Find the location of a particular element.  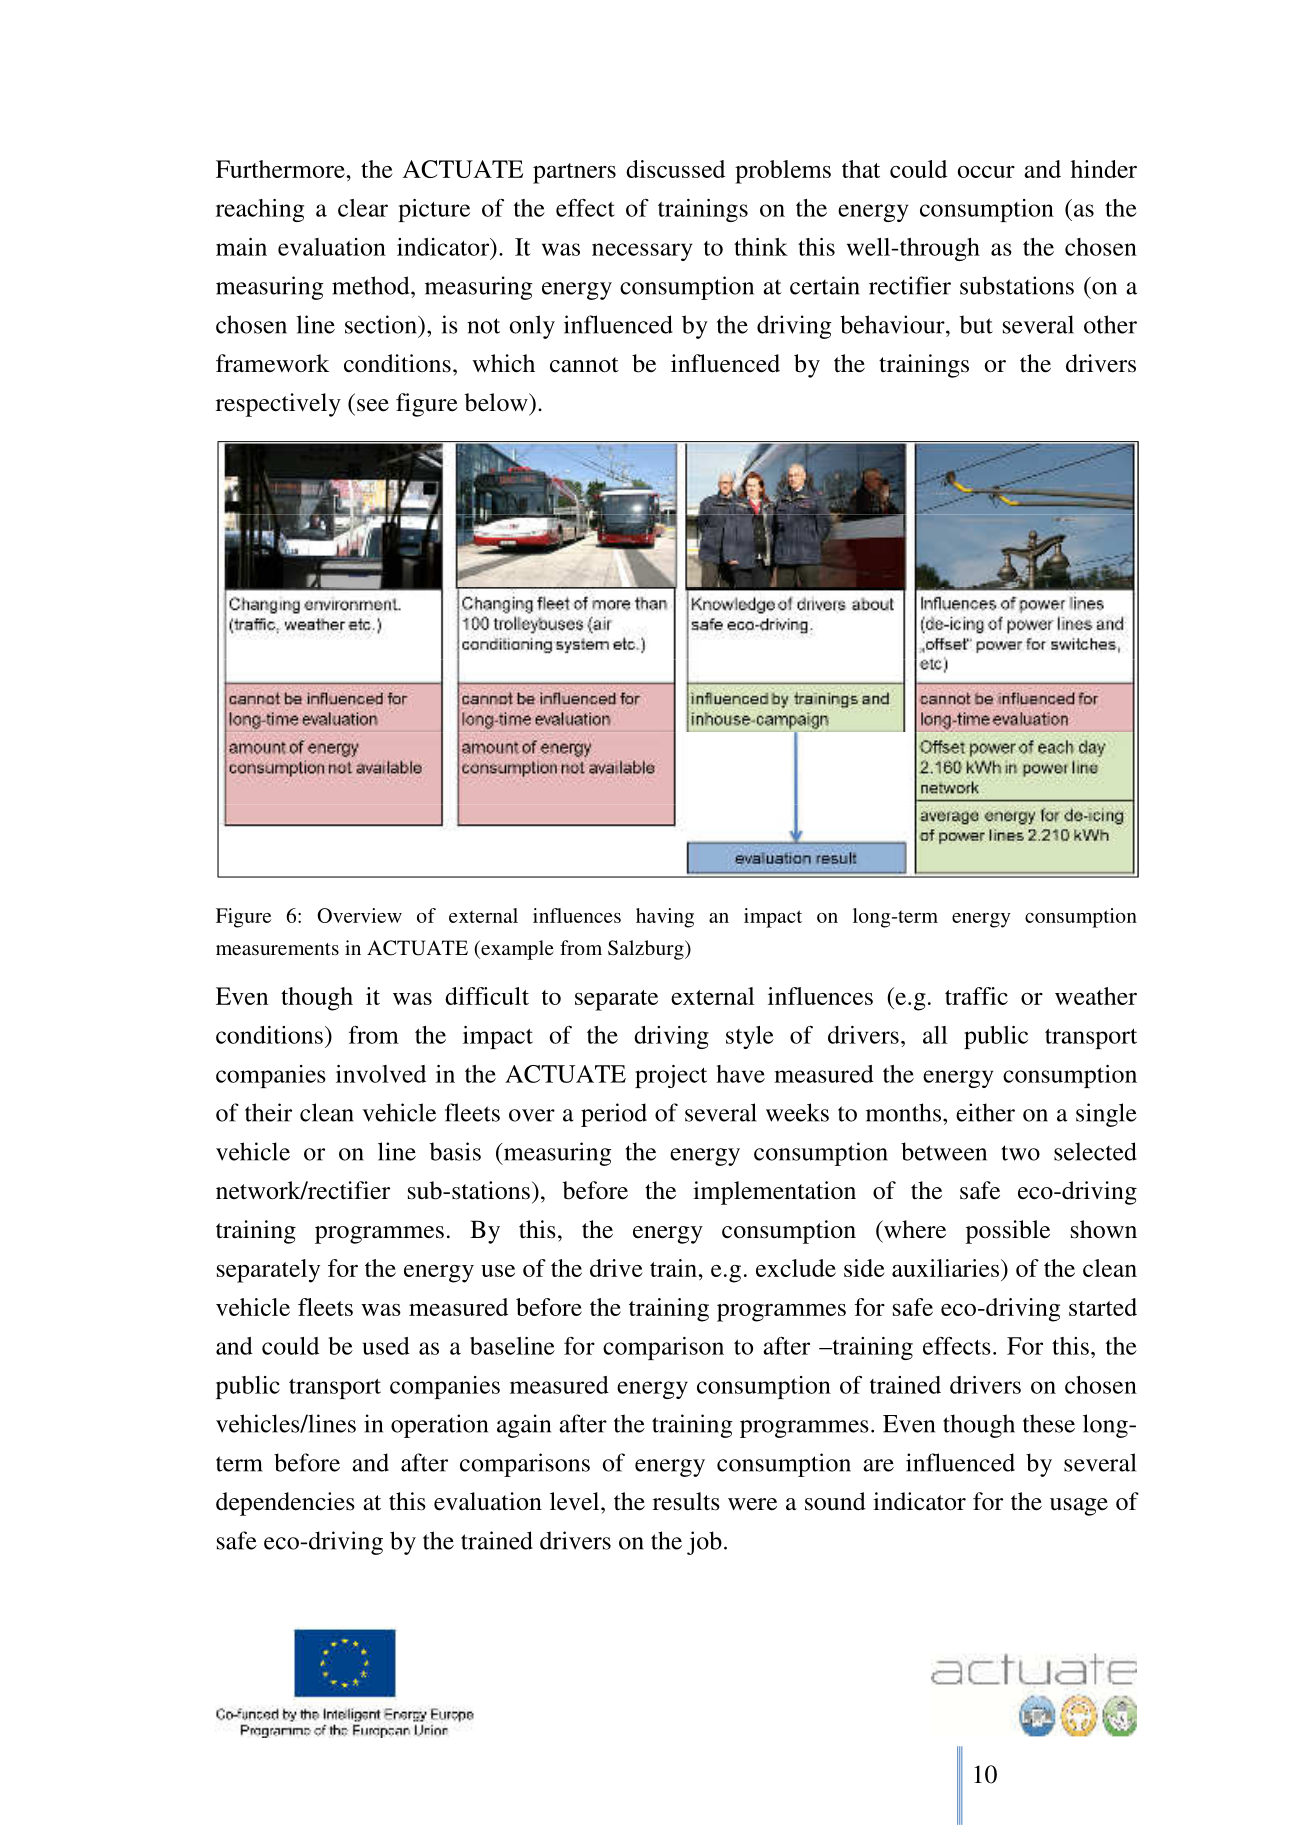

involved is located at coordinates (381, 1074).
